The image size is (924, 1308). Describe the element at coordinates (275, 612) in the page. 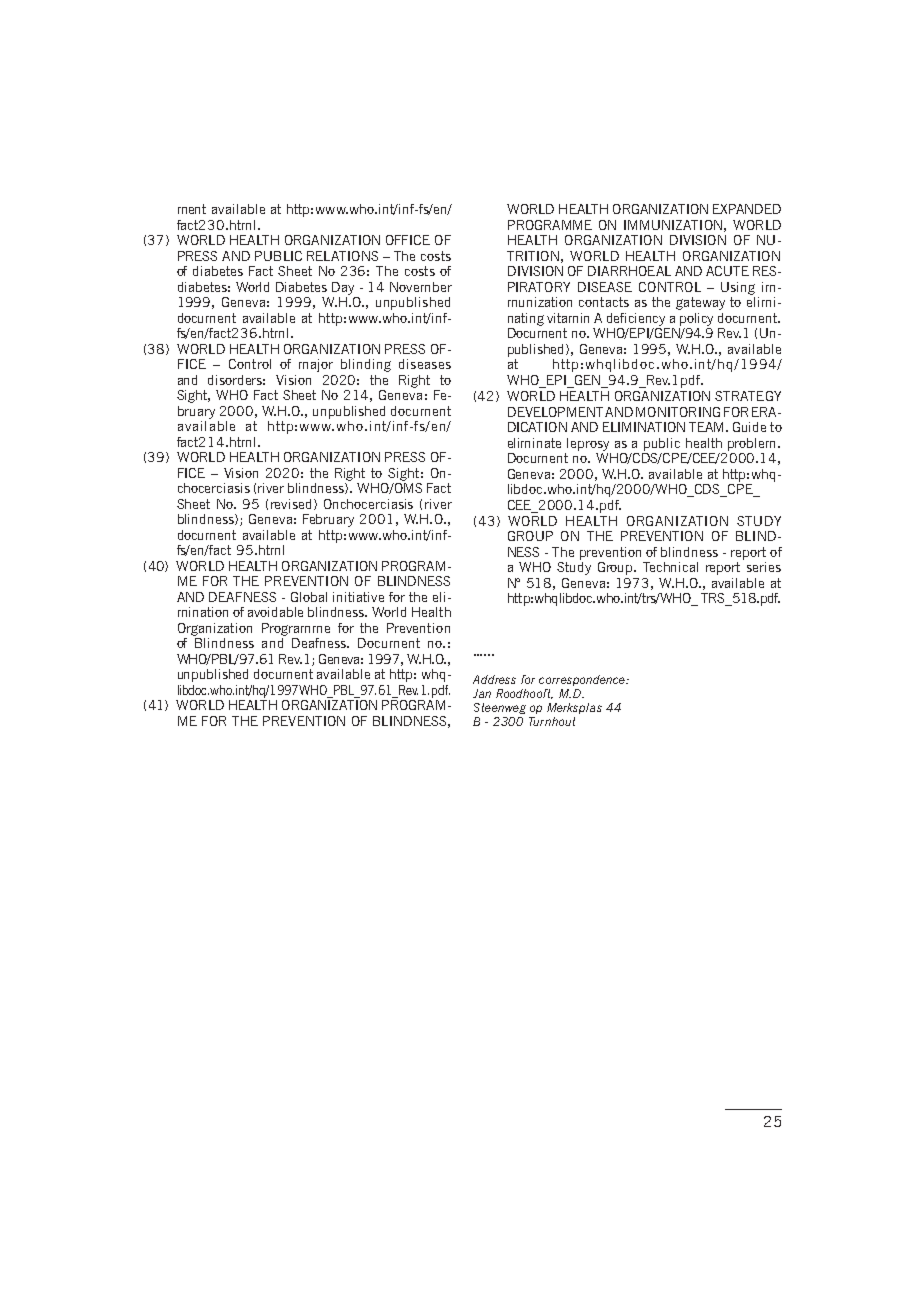

I see `avoidable` at that location.
